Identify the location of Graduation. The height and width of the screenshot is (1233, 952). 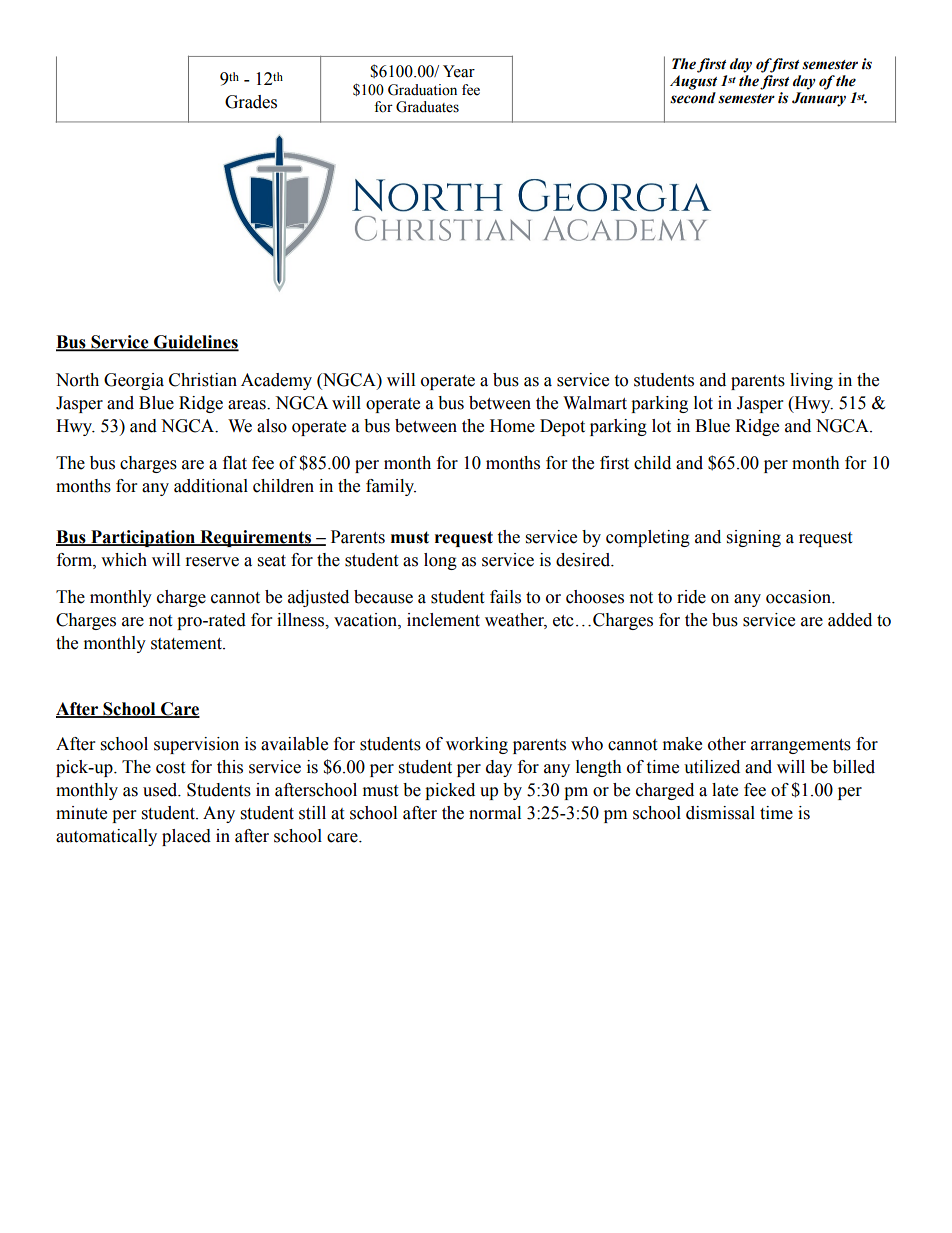
(422, 90).
